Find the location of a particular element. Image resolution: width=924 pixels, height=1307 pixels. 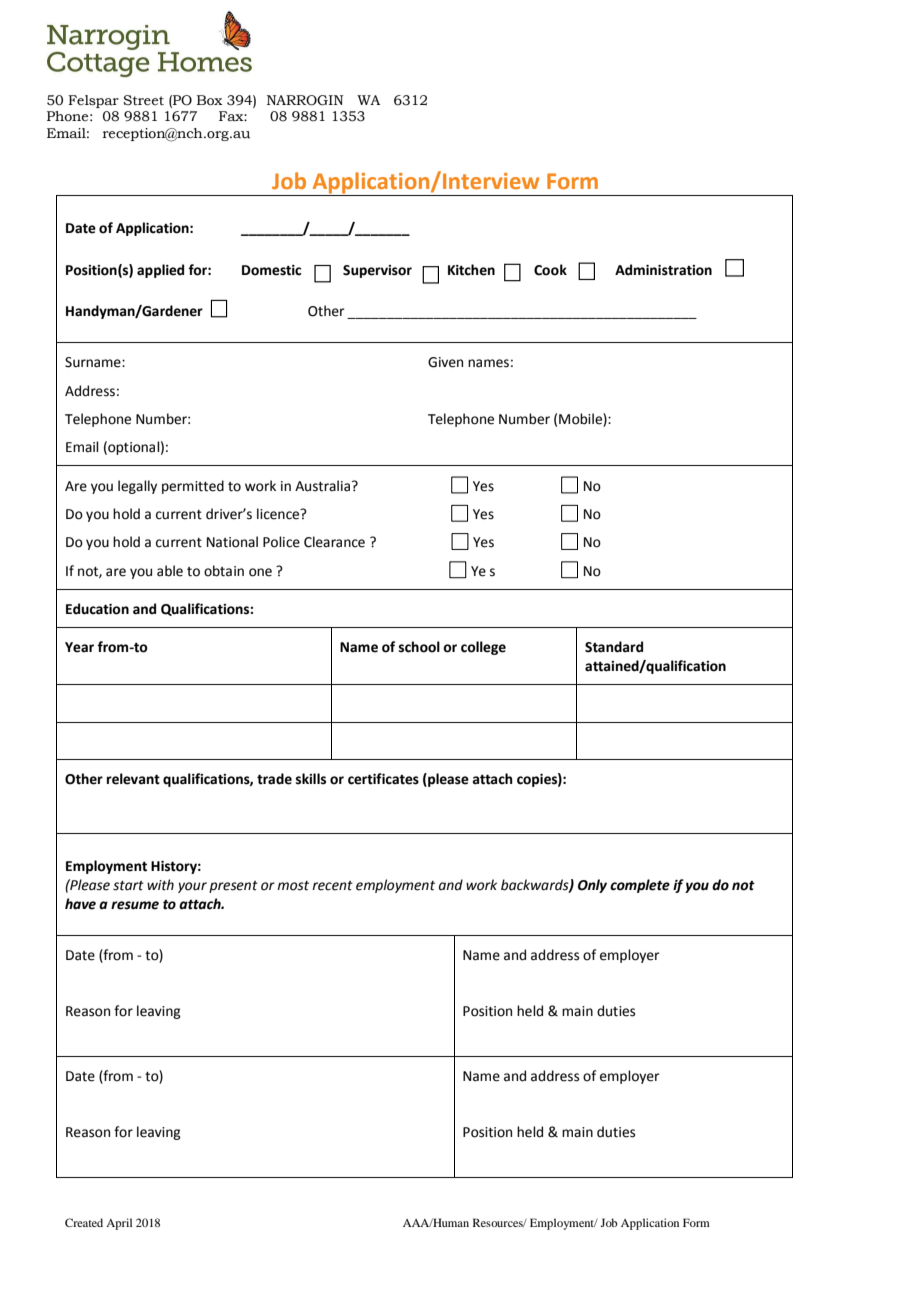

Year is located at coordinates (79, 647).
